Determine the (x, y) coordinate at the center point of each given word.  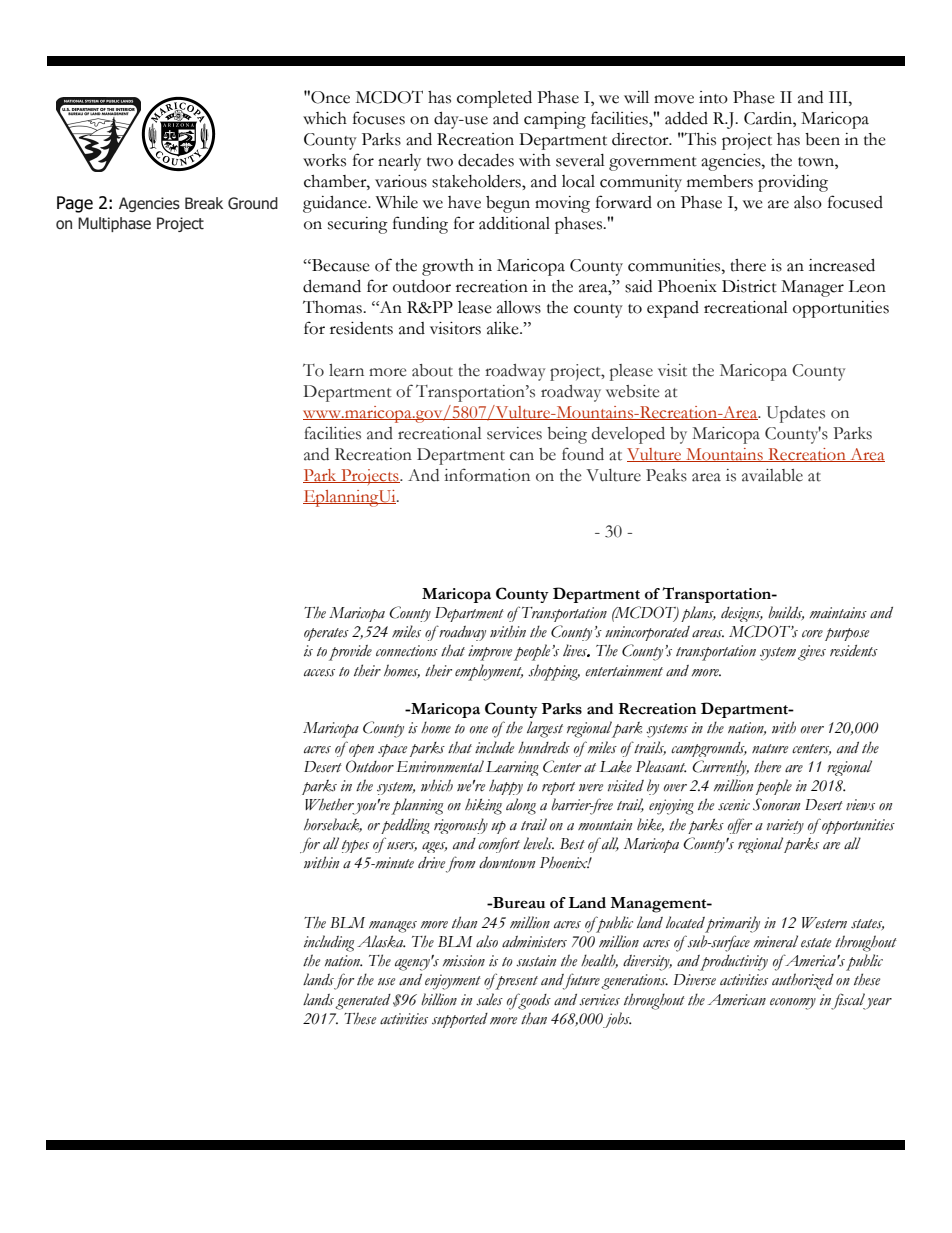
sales (489, 999)
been (822, 139)
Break (204, 203)
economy (793, 1004)
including (329, 943)
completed (494, 99)
